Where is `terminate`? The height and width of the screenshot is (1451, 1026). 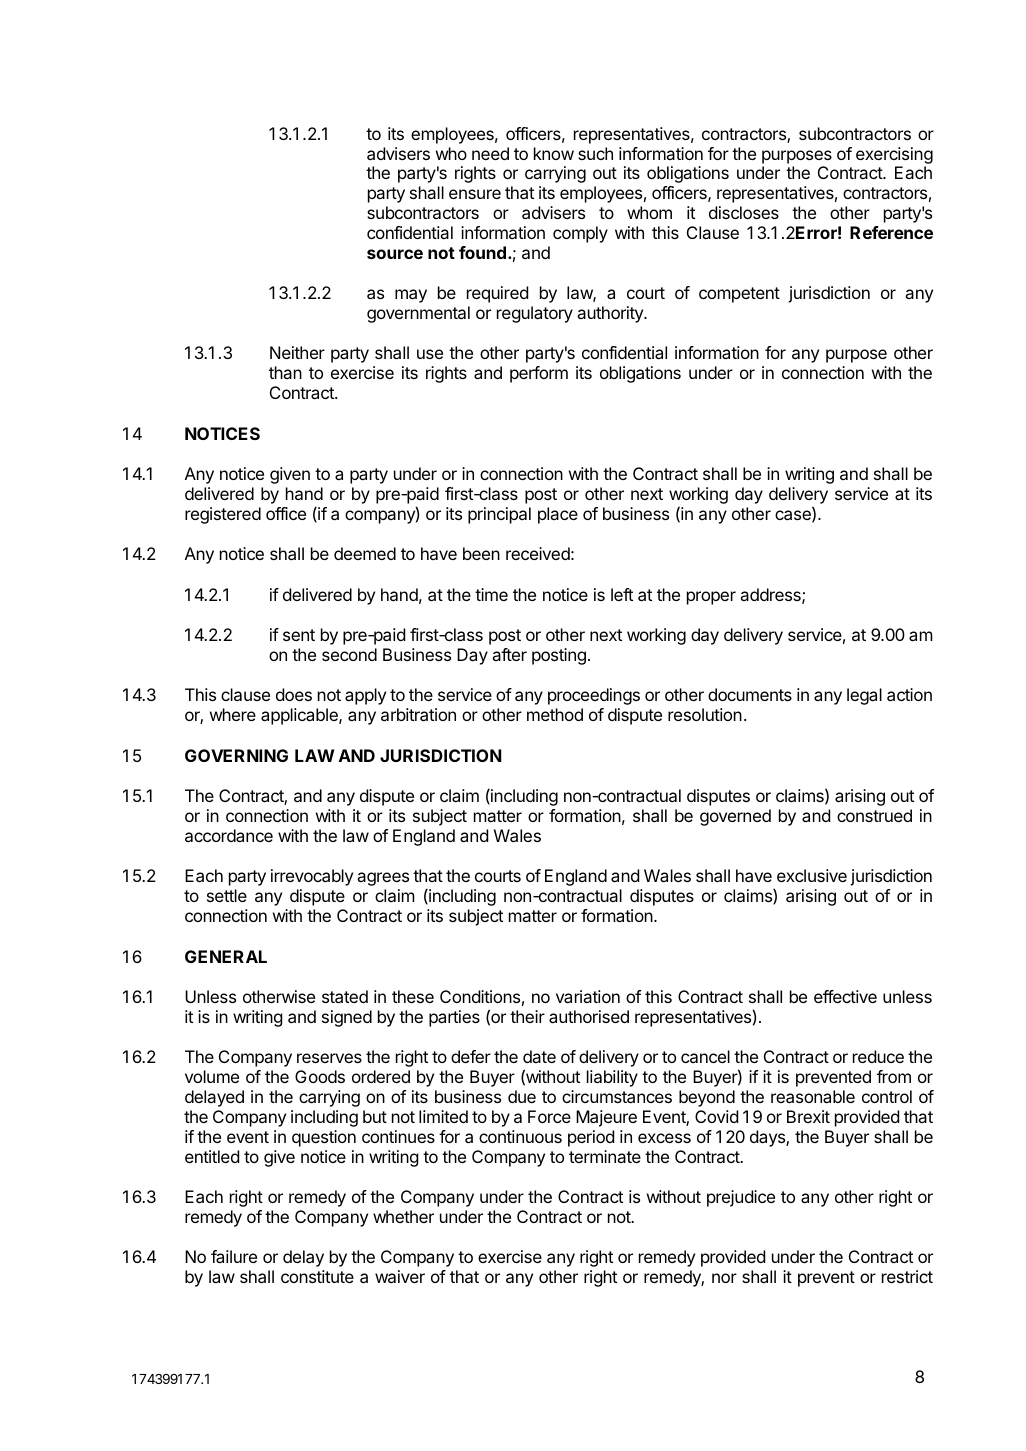
terminate is located at coordinates (605, 1156).
